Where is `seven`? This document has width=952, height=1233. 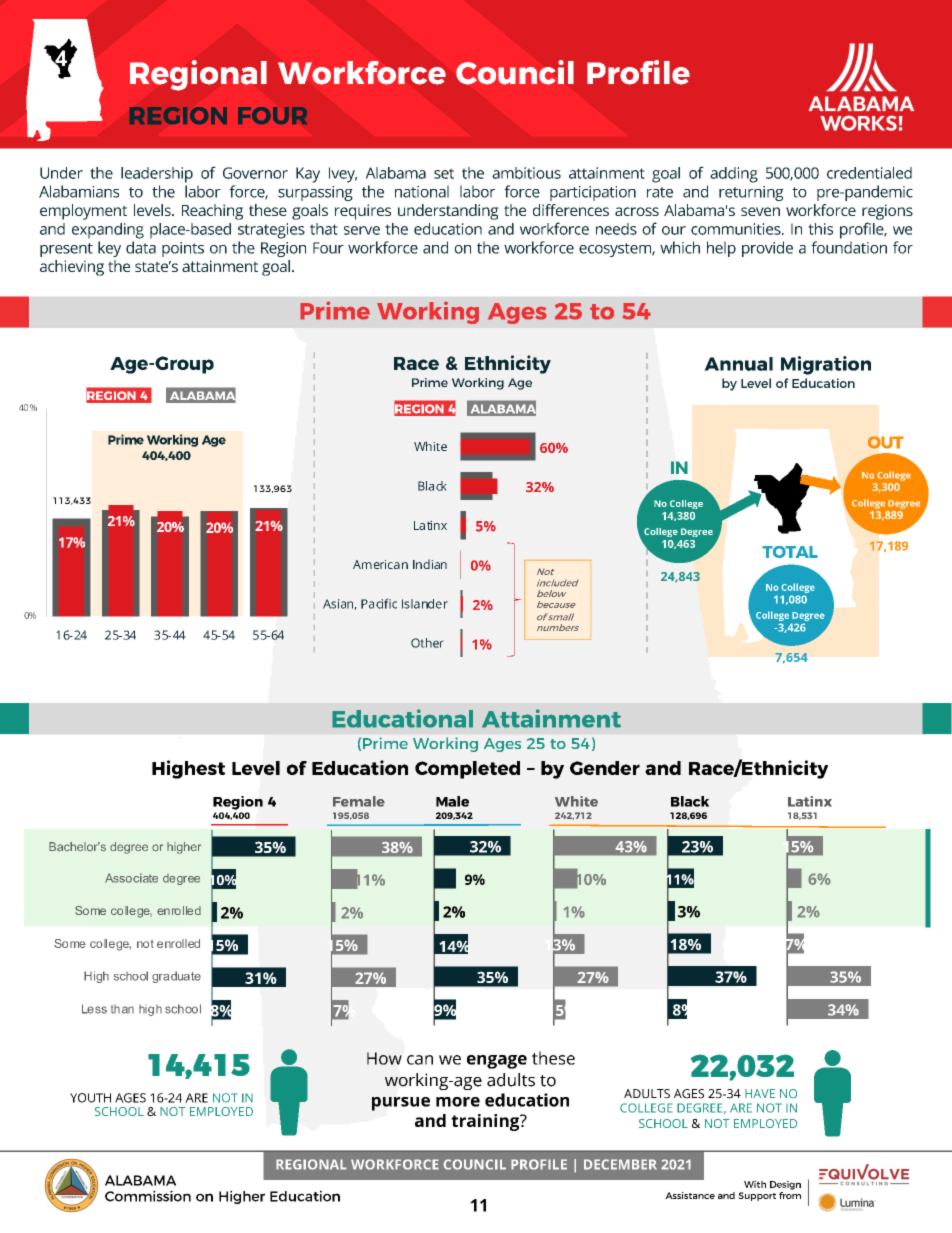 seven is located at coordinates (760, 211).
